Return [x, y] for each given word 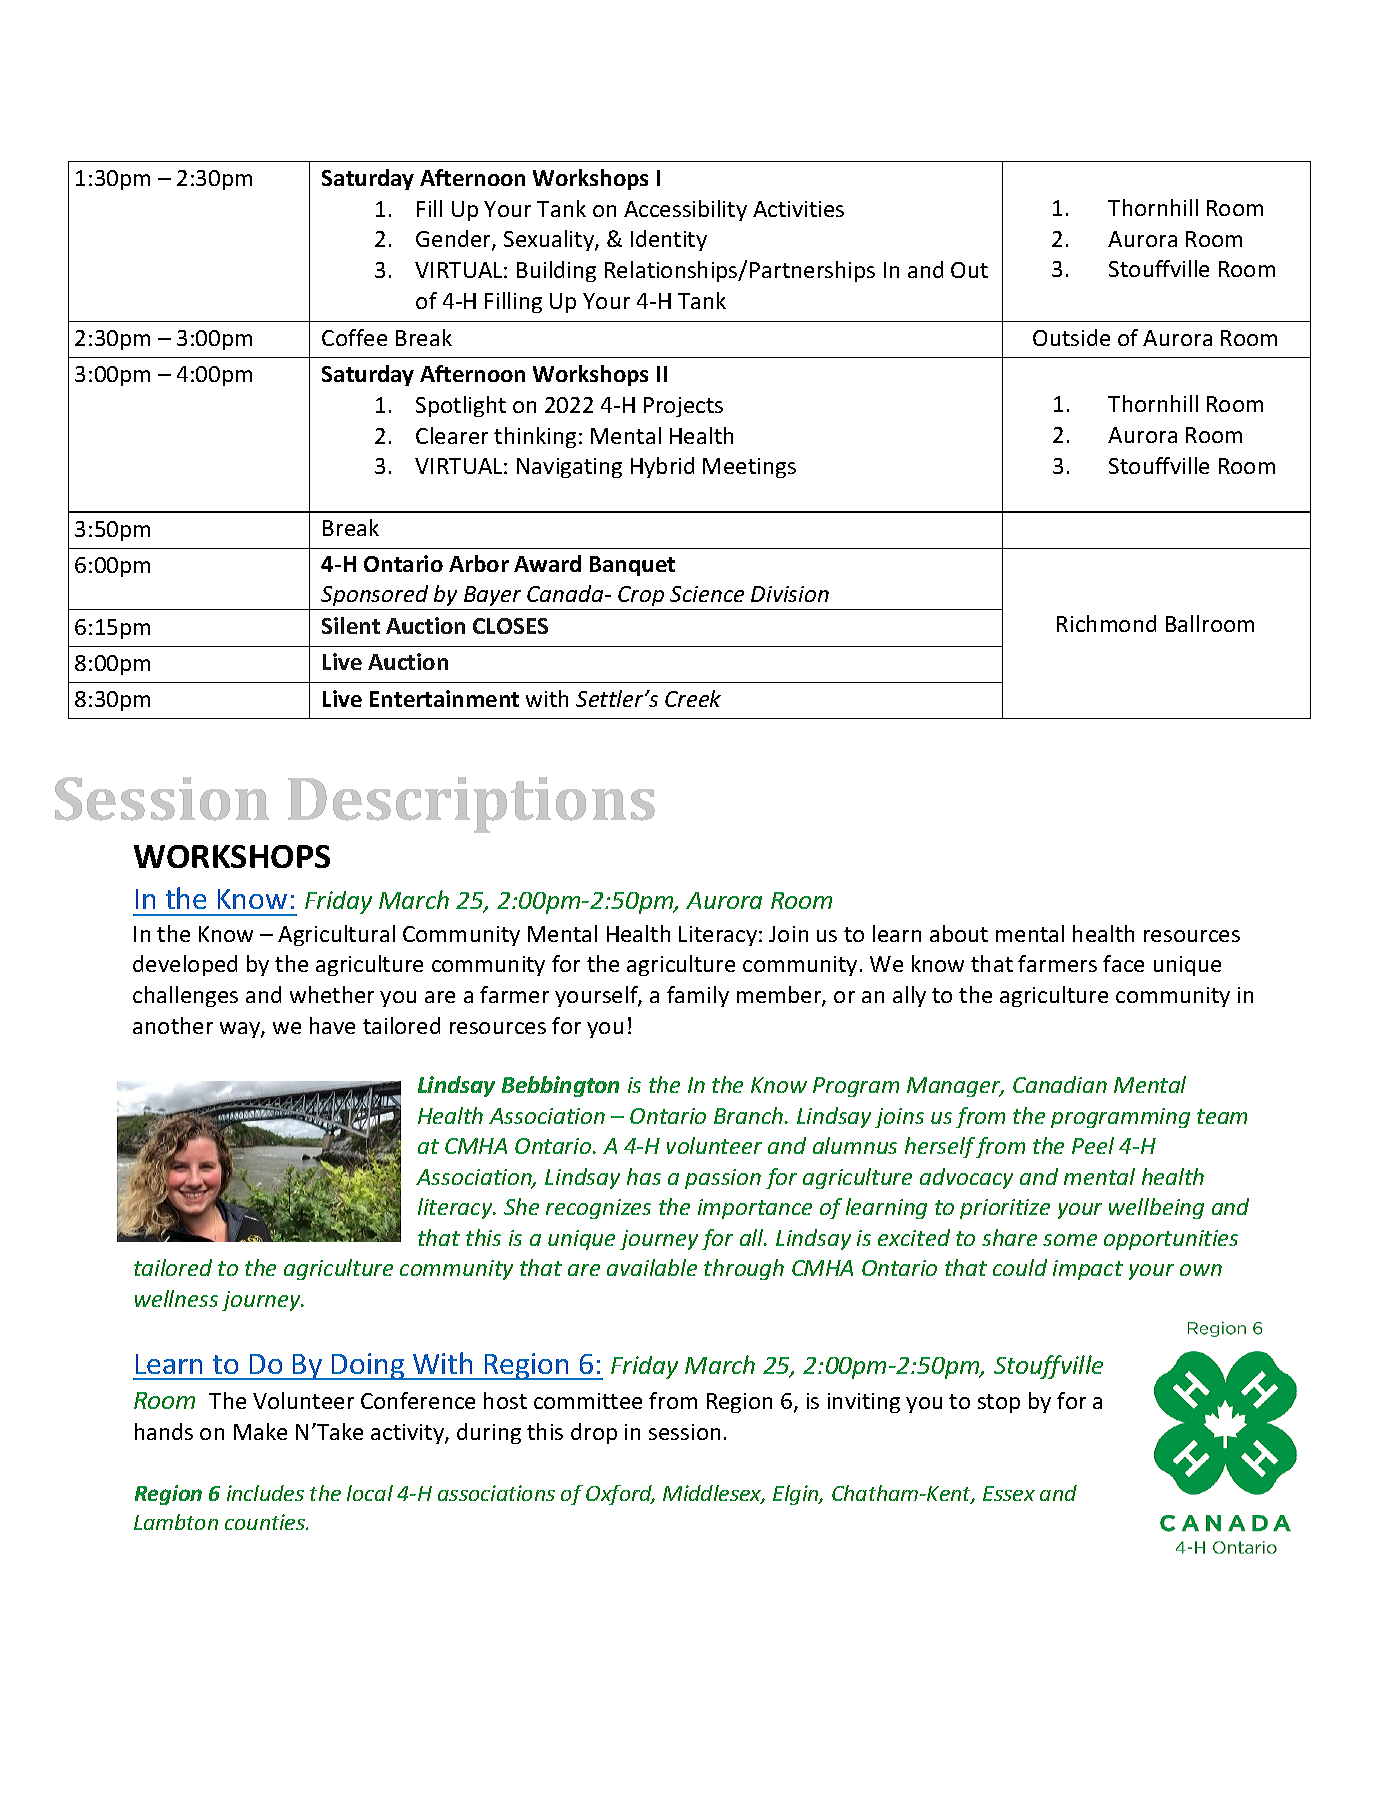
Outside [1071, 337]
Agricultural [336, 935]
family [698, 996]
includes [265, 1493]
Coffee [354, 337]
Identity [669, 240]
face [1123, 963]
